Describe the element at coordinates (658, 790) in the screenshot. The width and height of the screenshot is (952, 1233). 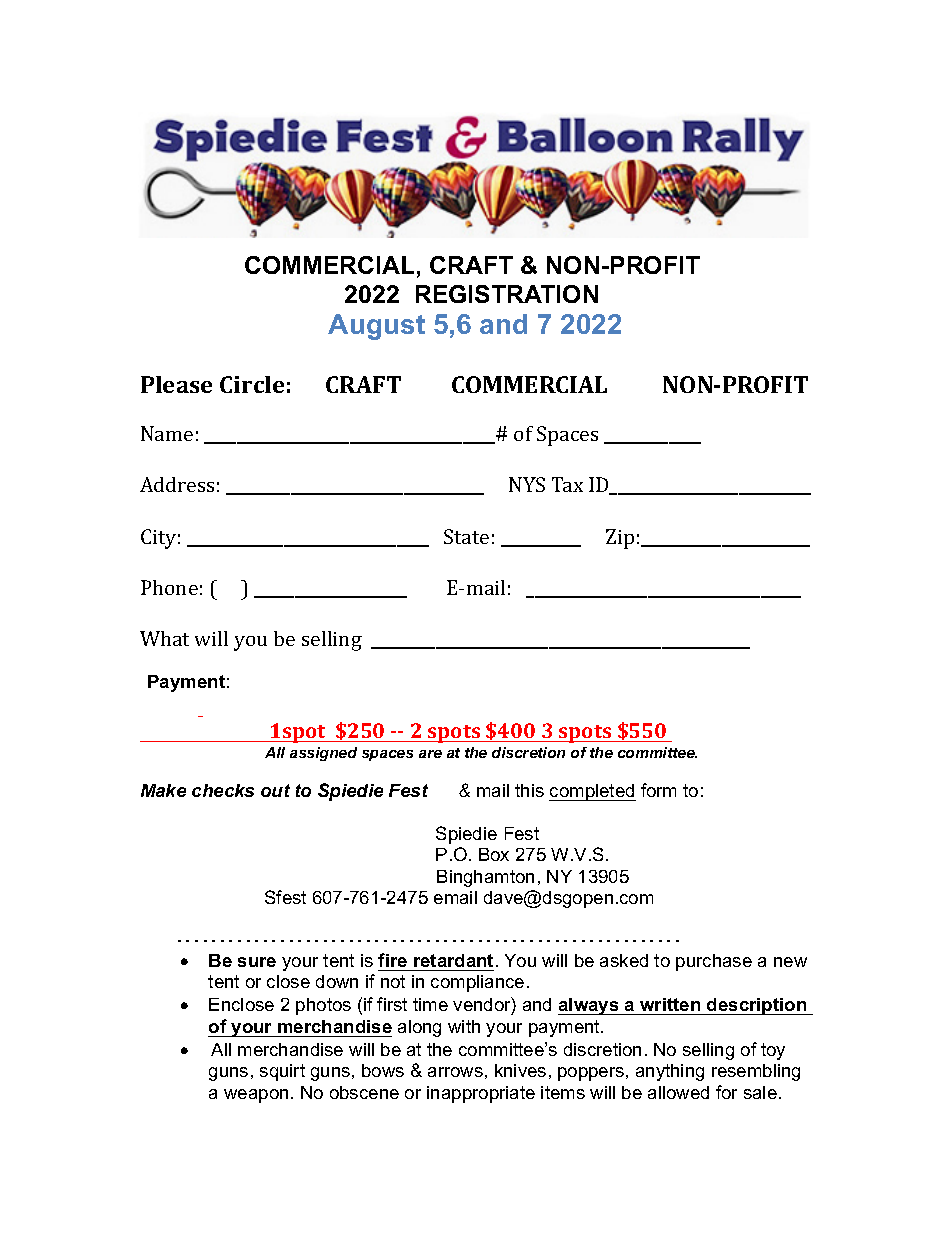
I see `form` at that location.
